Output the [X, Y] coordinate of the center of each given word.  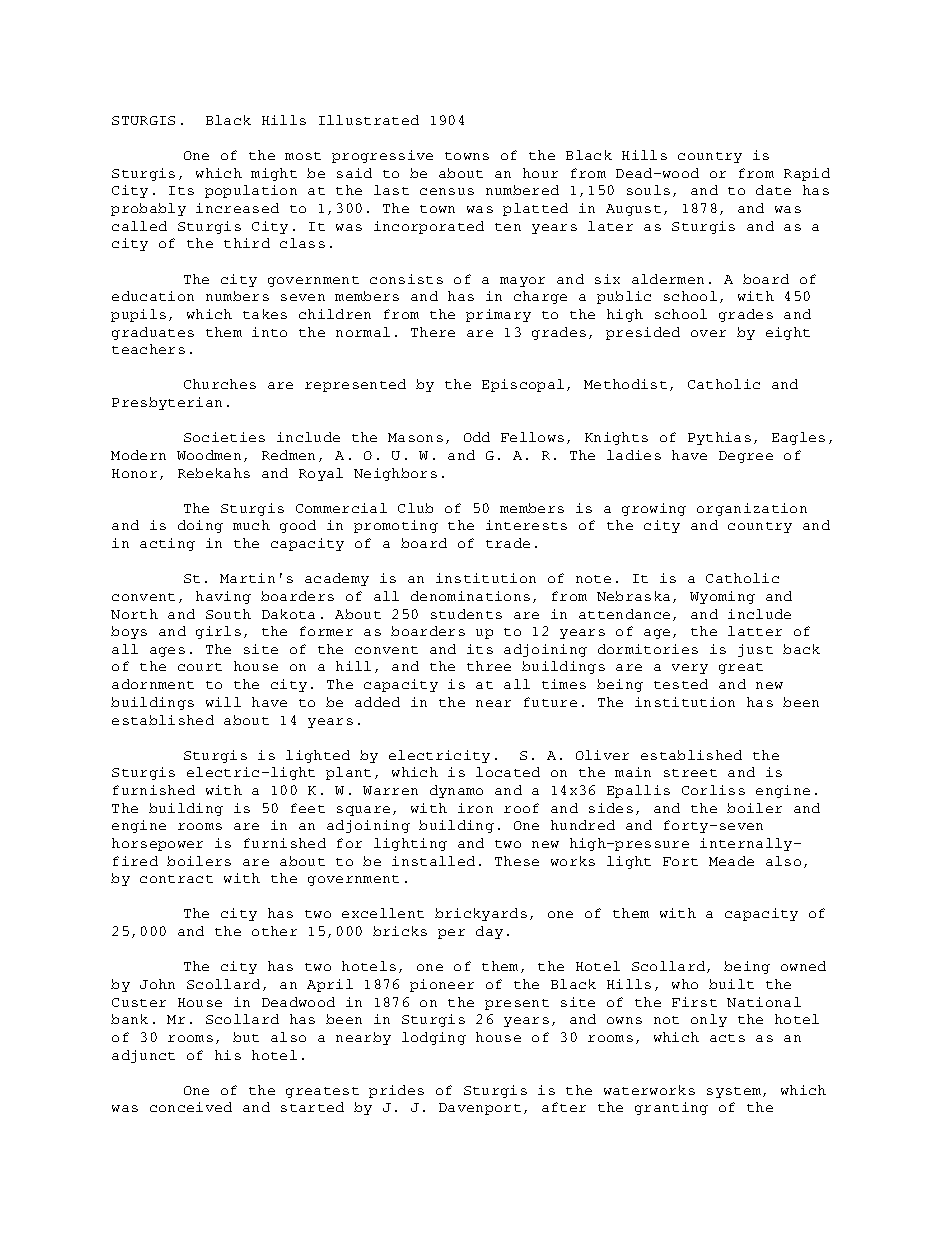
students [466, 614]
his [228, 1055]
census [447, 191]
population [251, 191]
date [773, 190]
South [228, 614]
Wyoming [722, 597]
